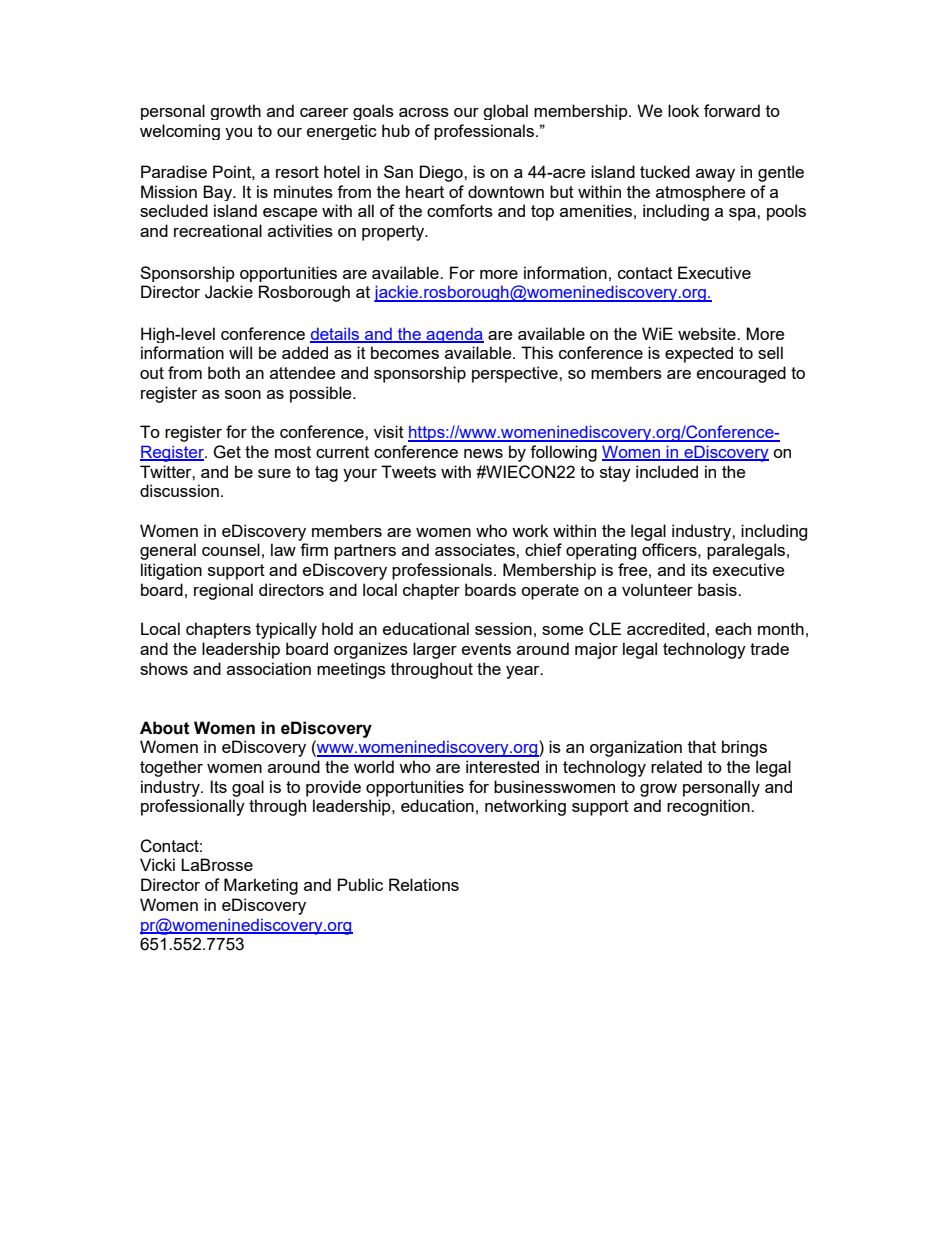  Describe the element at coordinates (732, 110) in the image. I see `forward` at that location.
